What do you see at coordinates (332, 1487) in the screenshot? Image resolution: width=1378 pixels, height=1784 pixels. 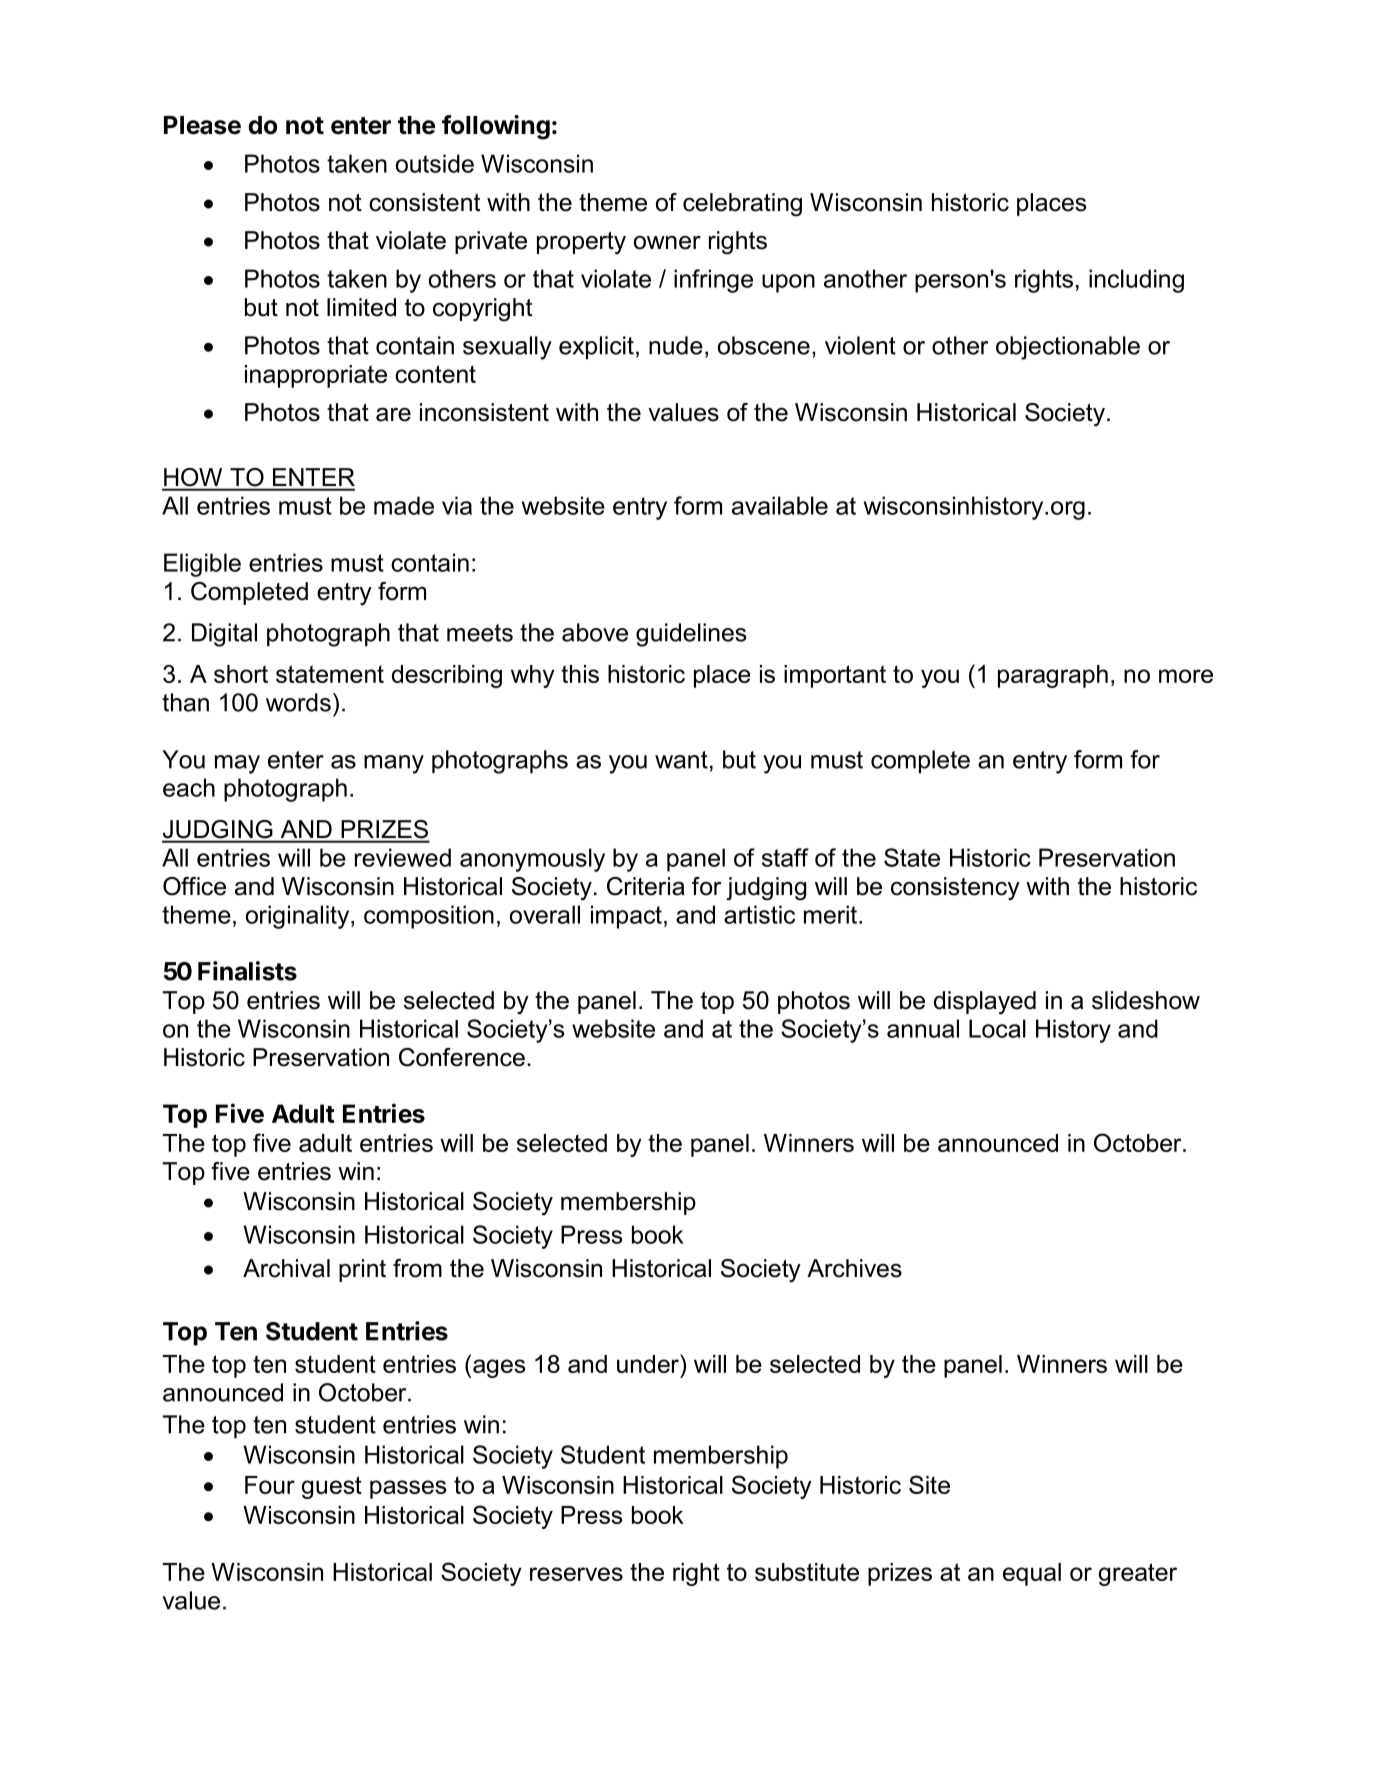 I see `guest` at bounding box center [332, 1487].
